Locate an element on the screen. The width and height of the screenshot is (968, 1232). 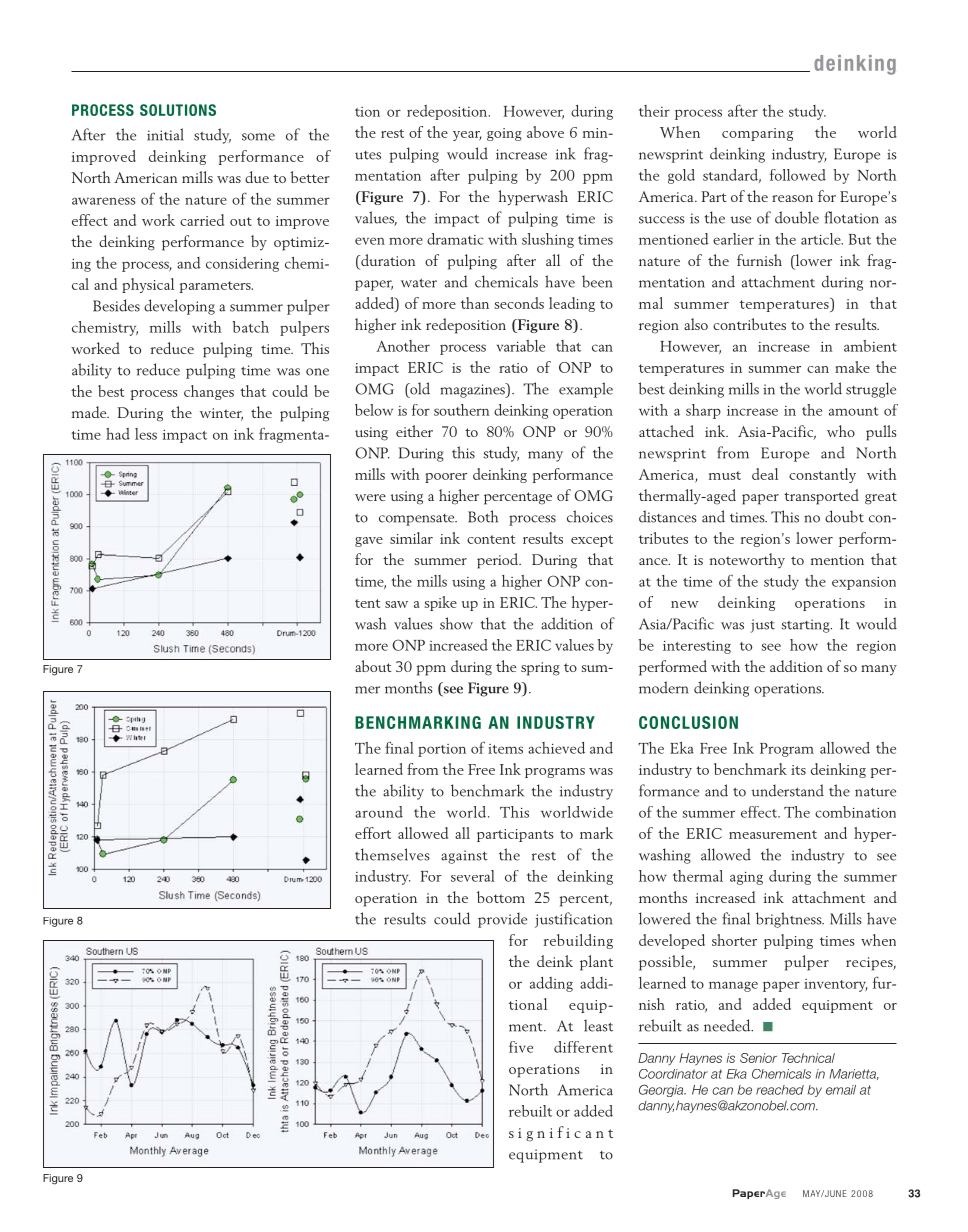
reached is located at coordinates (780, 1090).
